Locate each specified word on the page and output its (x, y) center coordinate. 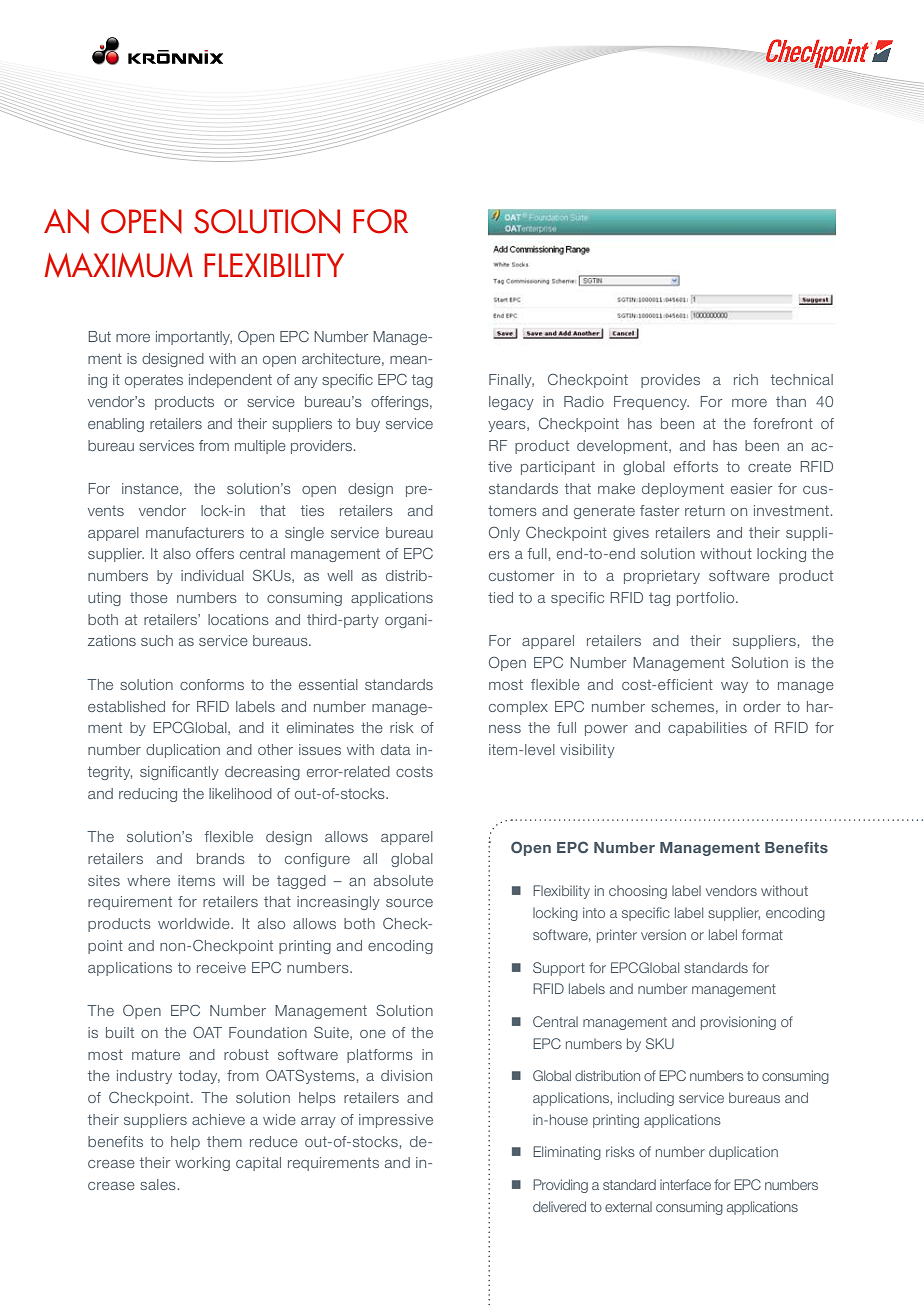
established (126, 706)
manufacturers (195, 532)
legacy (511, 403)
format (762, 934)
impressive (396, 1121)
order (762, 706)
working (202, 1164)
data (395, 749)
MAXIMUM (118, 265)
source (409, 903)
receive (221, 967)
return (705, 511)
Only (504, 533)
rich (746, 379)
